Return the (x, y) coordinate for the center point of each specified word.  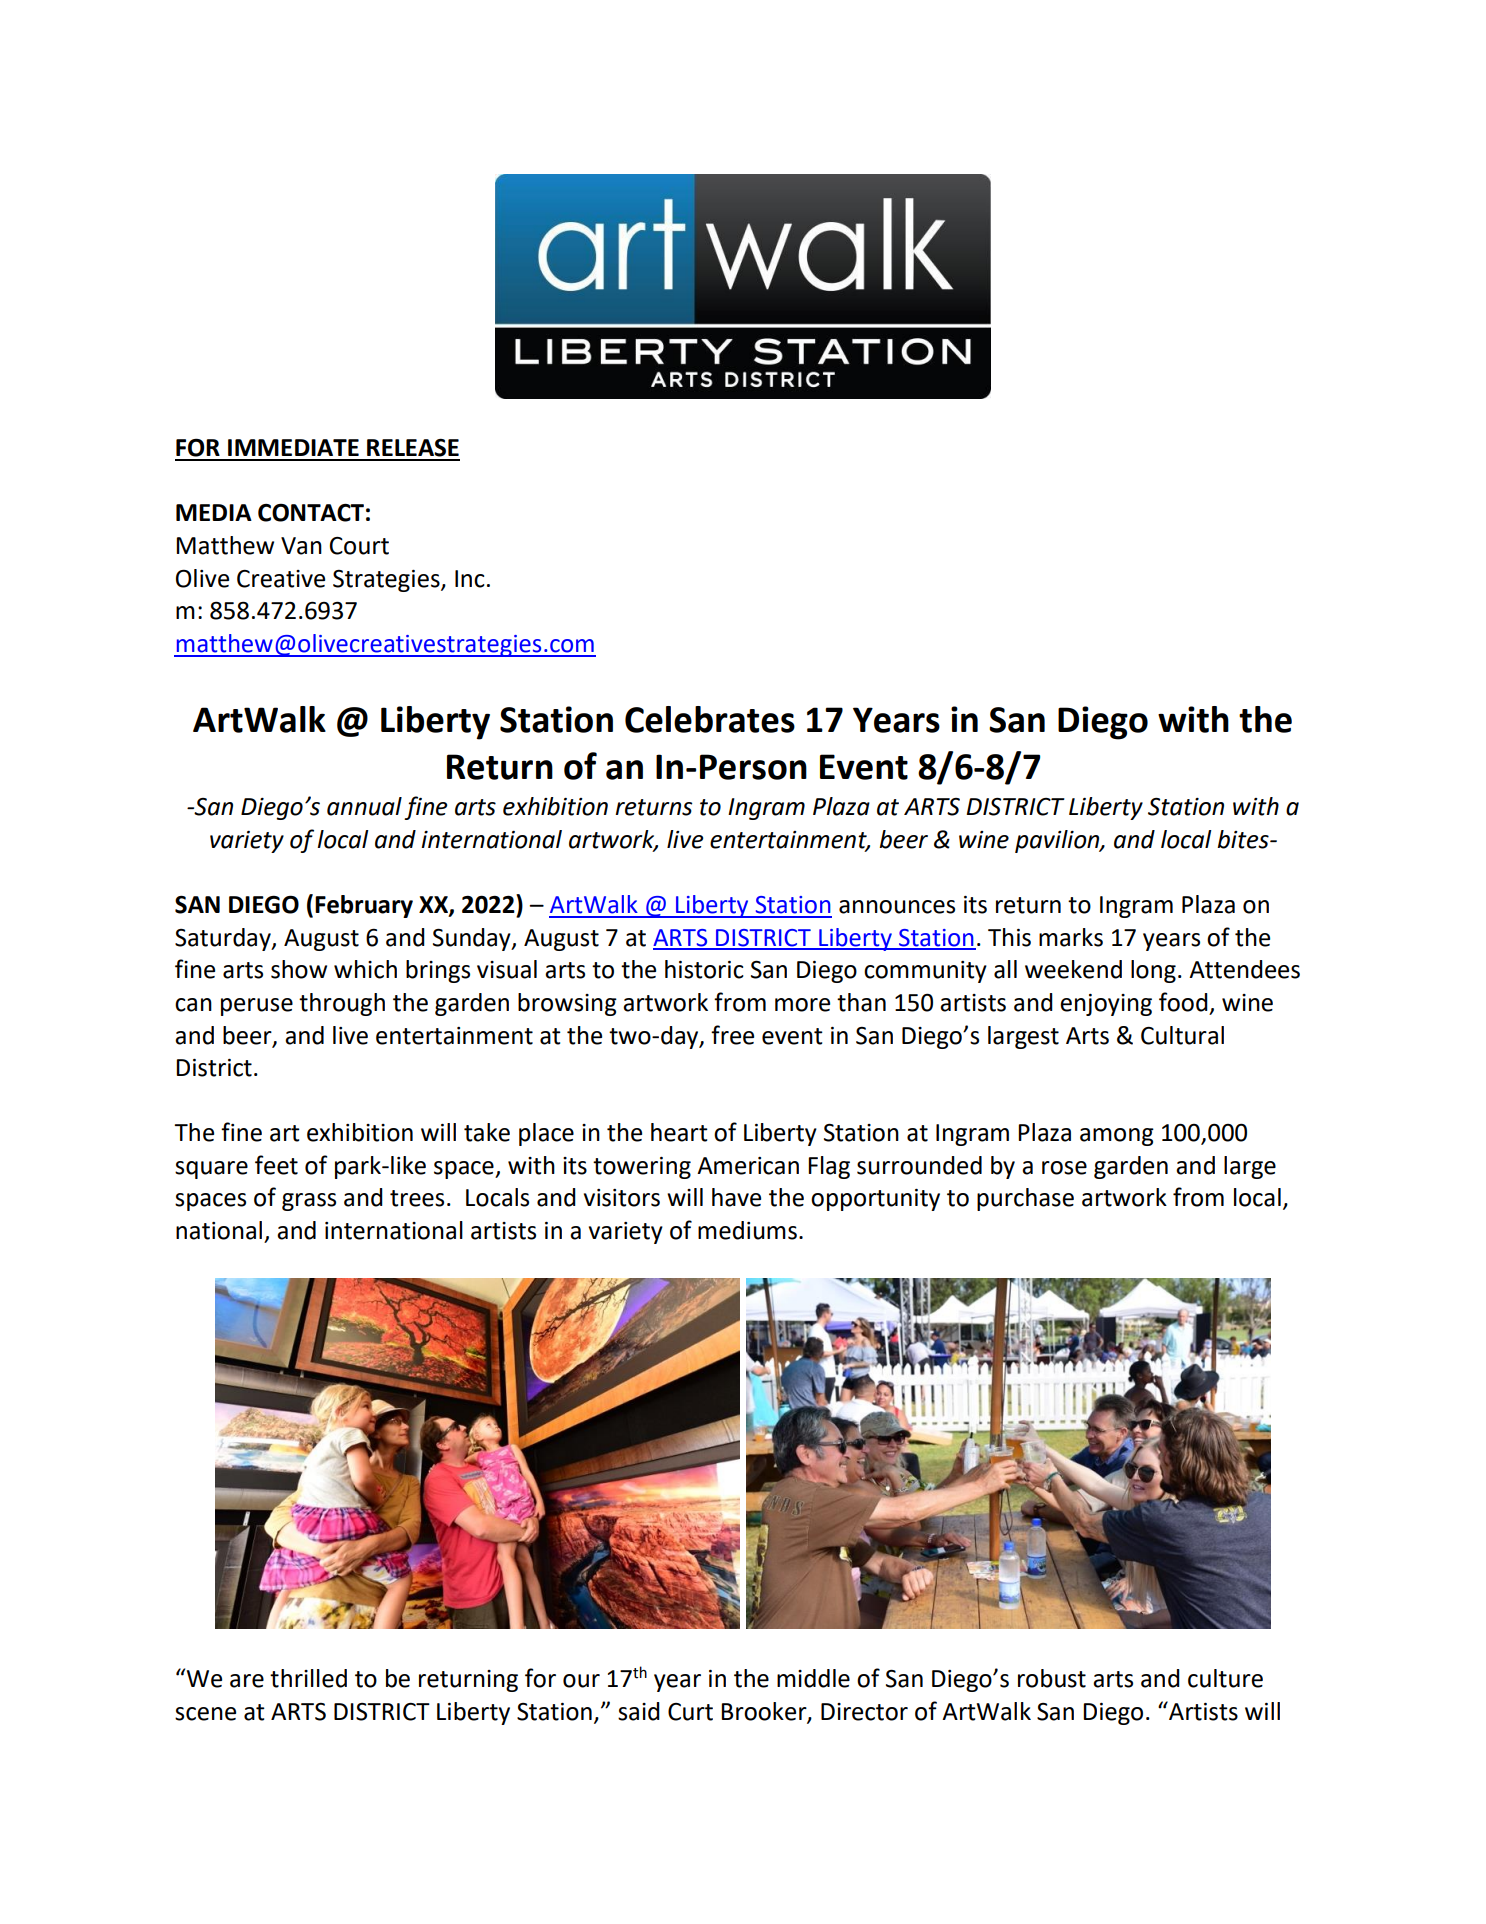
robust (1052, 1678)
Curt (690, 1712)
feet (276, 1165)
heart (679, 1132)
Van (301, 546)
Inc (470, 579)
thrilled (308, 1678)
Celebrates (710, 719)
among (1117, 1137)
